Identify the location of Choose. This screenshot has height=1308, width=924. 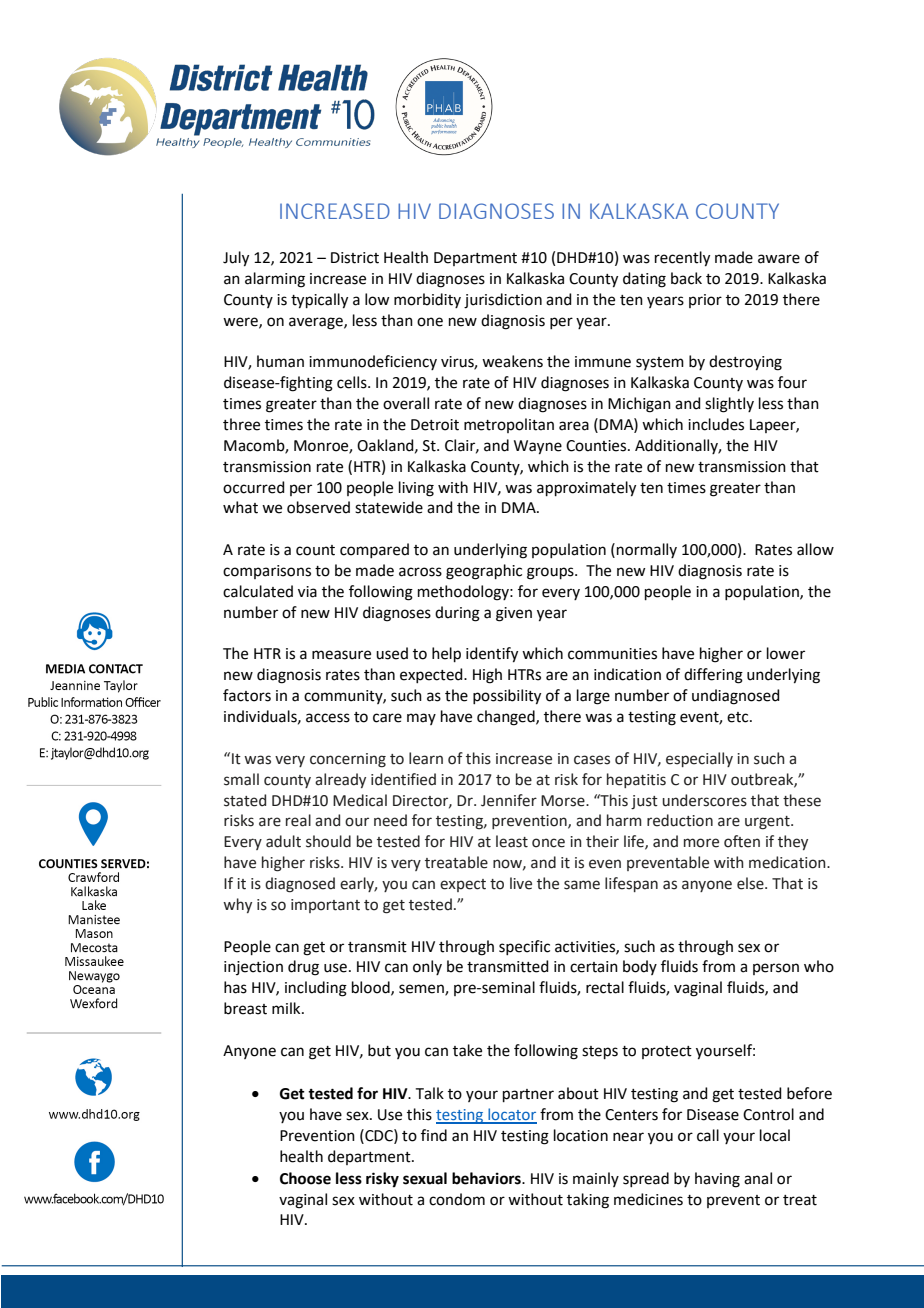
(305, 1178).
